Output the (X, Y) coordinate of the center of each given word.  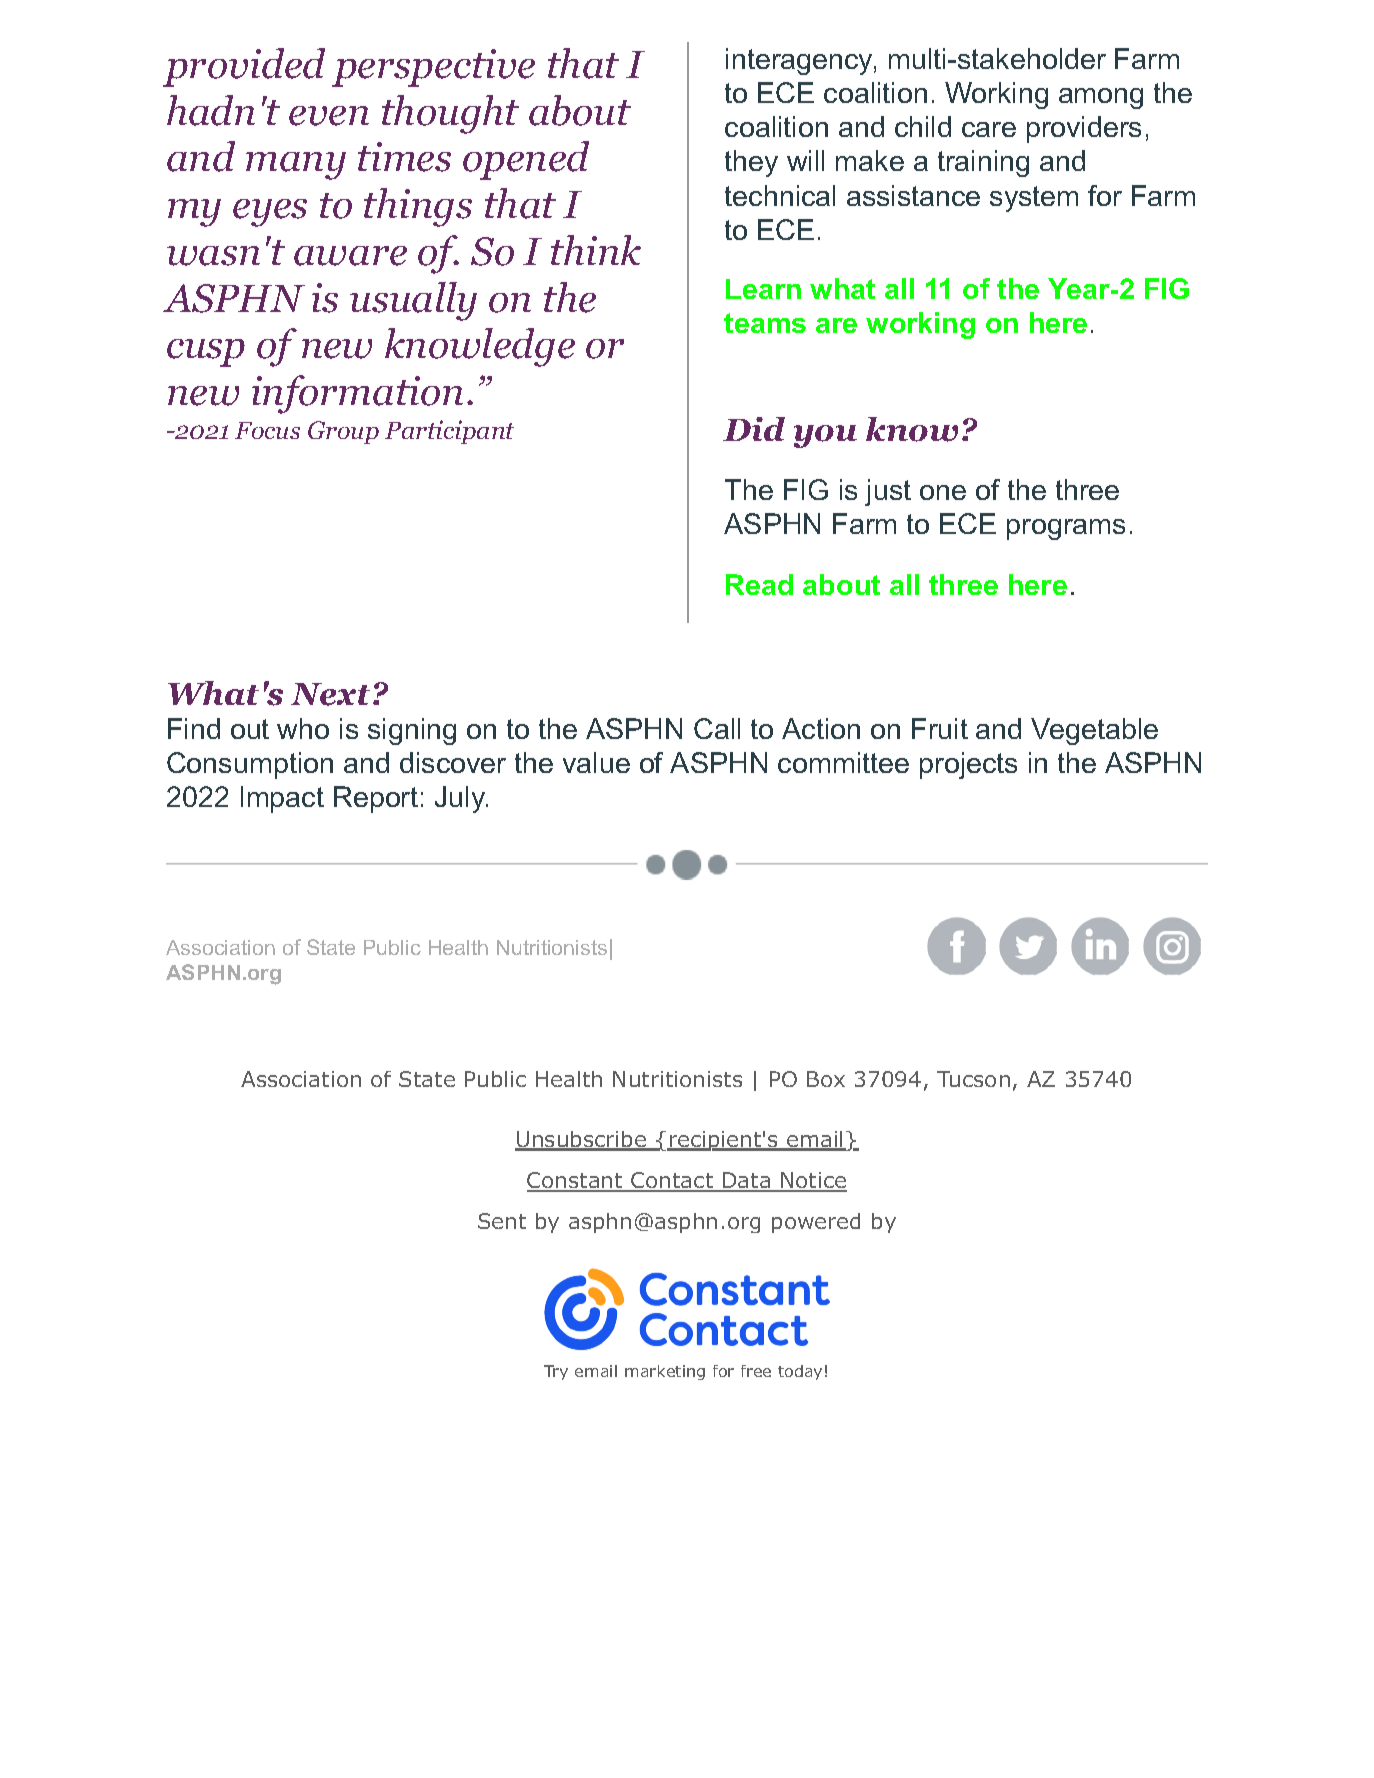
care (989, 129)
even (329, 116)
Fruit (940, 728)
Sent (502, 1221)
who (303, 728)
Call (717, 728)
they (751, 163)
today (800, 1372)
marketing (665, 1372)
